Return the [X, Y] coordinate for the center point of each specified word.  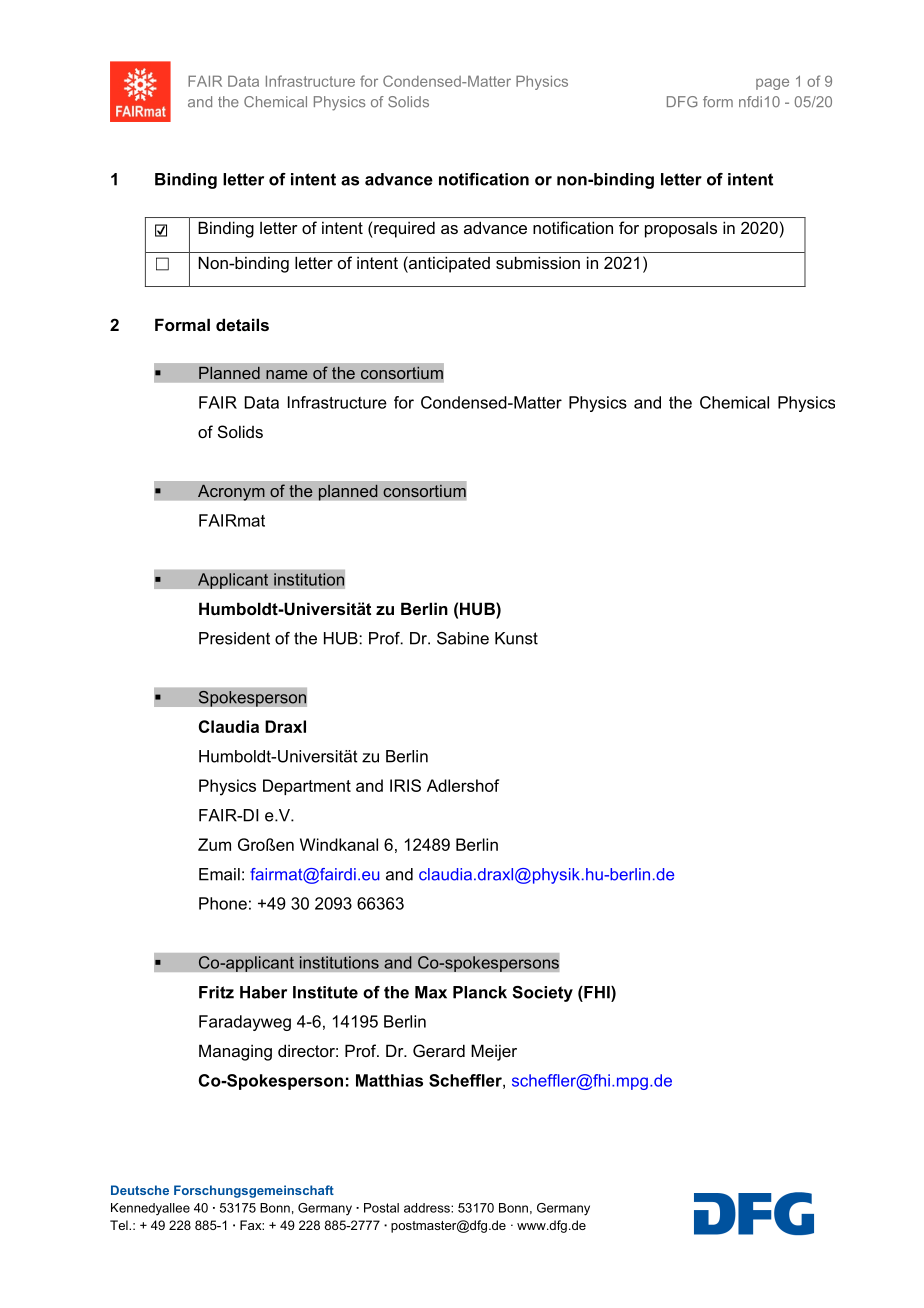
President [234, 638]
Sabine [463, 638]
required [403, 229]
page [772, 84]
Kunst [516, 638]
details [242, 324]
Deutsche [140, 1190]
